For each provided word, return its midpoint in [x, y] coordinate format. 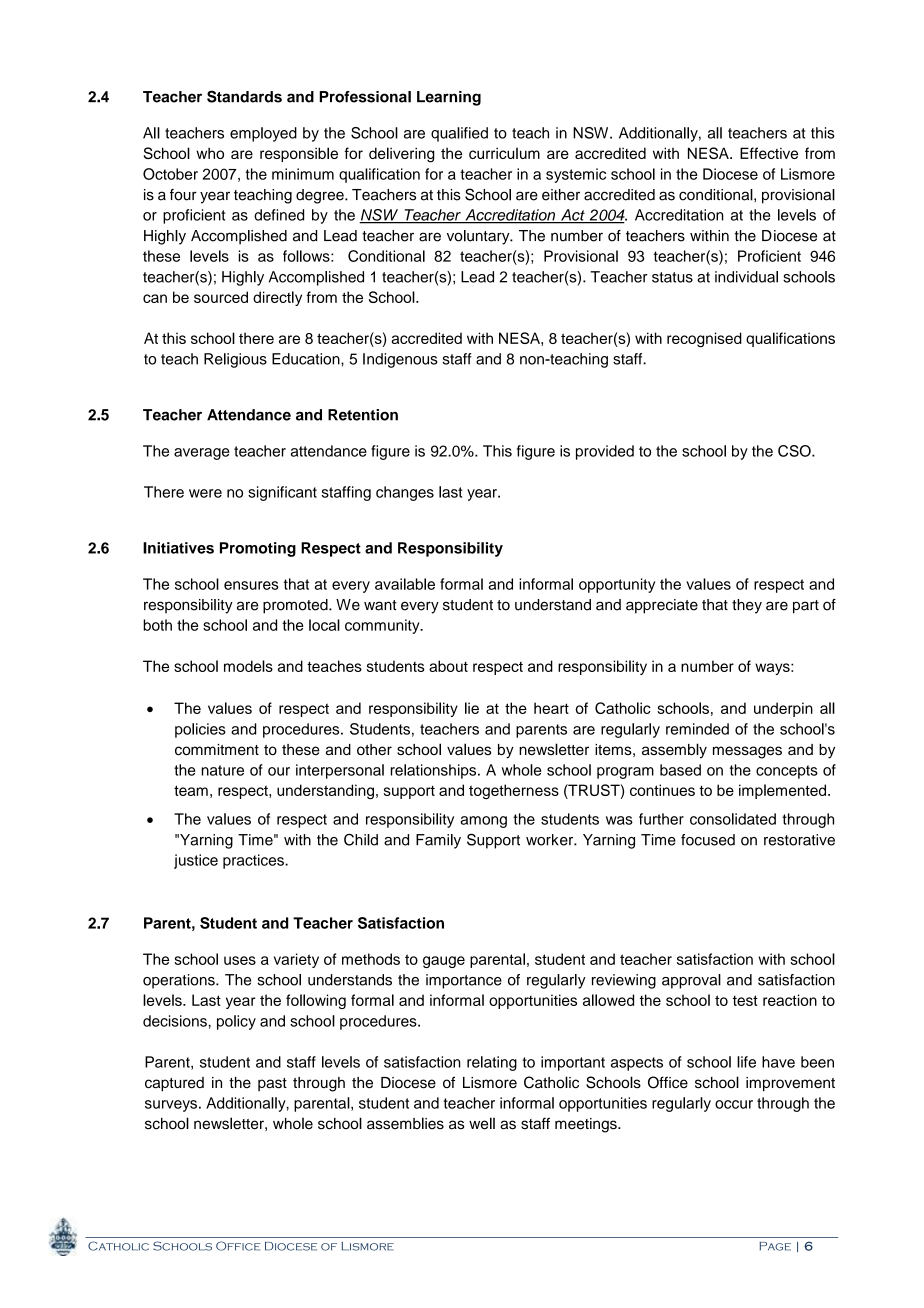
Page [775, 1246]
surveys [171, 1106]
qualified [459, 134]
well [482, 1123]
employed [263, 134]
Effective [769, 153]
